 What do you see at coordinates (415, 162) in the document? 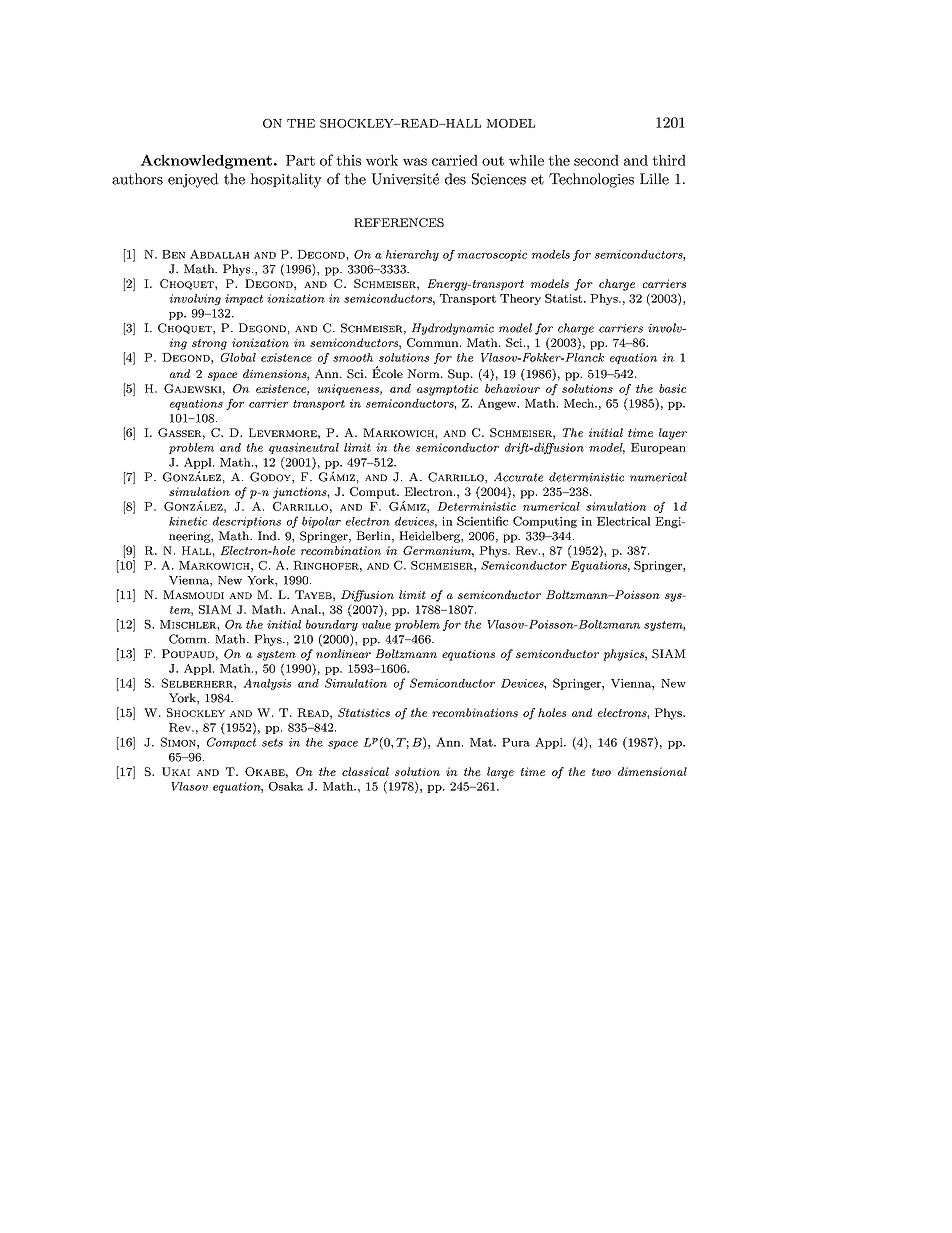
I see `was` at bounding box center [415, 162].
